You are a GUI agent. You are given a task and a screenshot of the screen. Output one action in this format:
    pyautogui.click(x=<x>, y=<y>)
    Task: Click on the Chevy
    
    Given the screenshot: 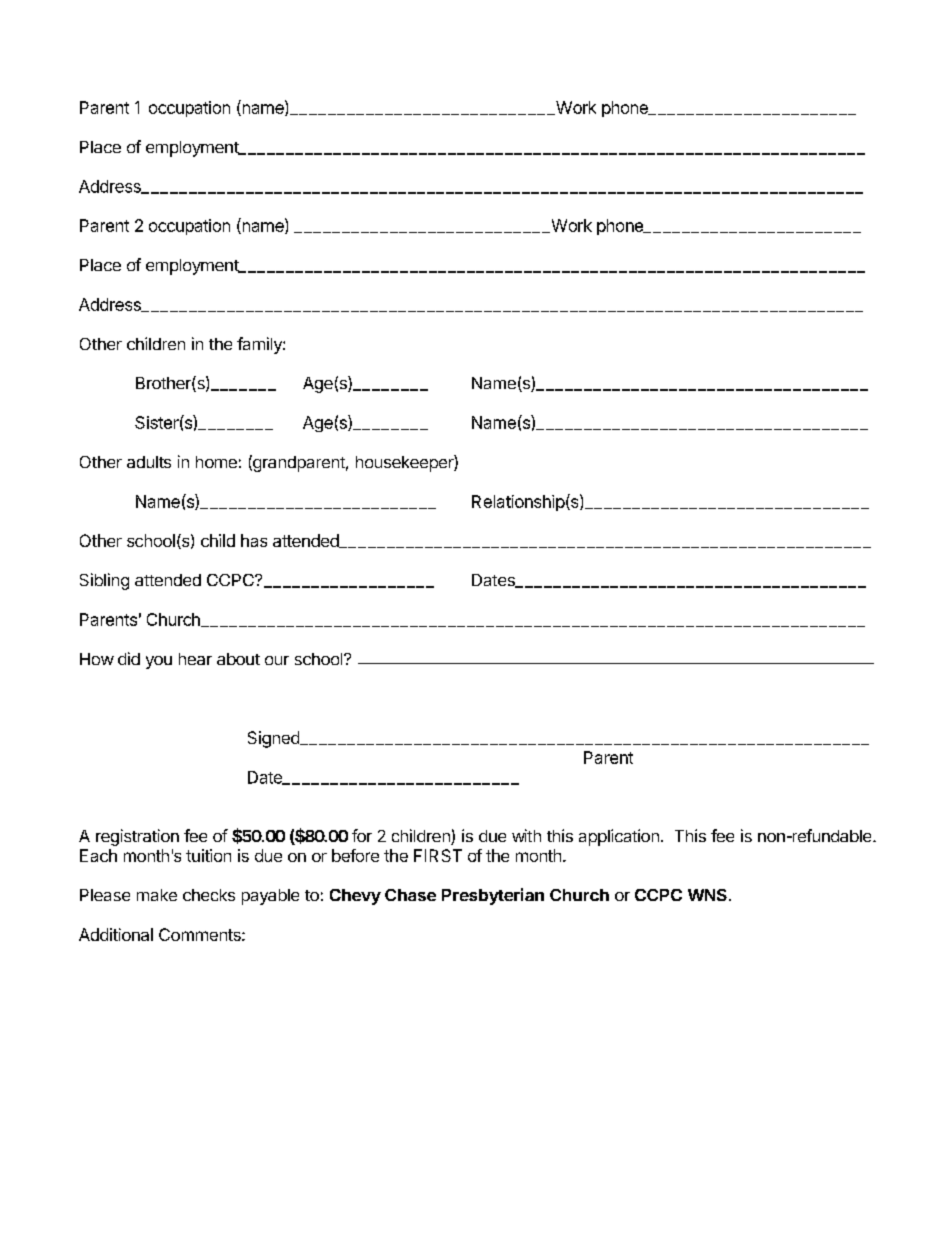 What is the action you would take?
    pyautogui.click(x=355, y=897)
